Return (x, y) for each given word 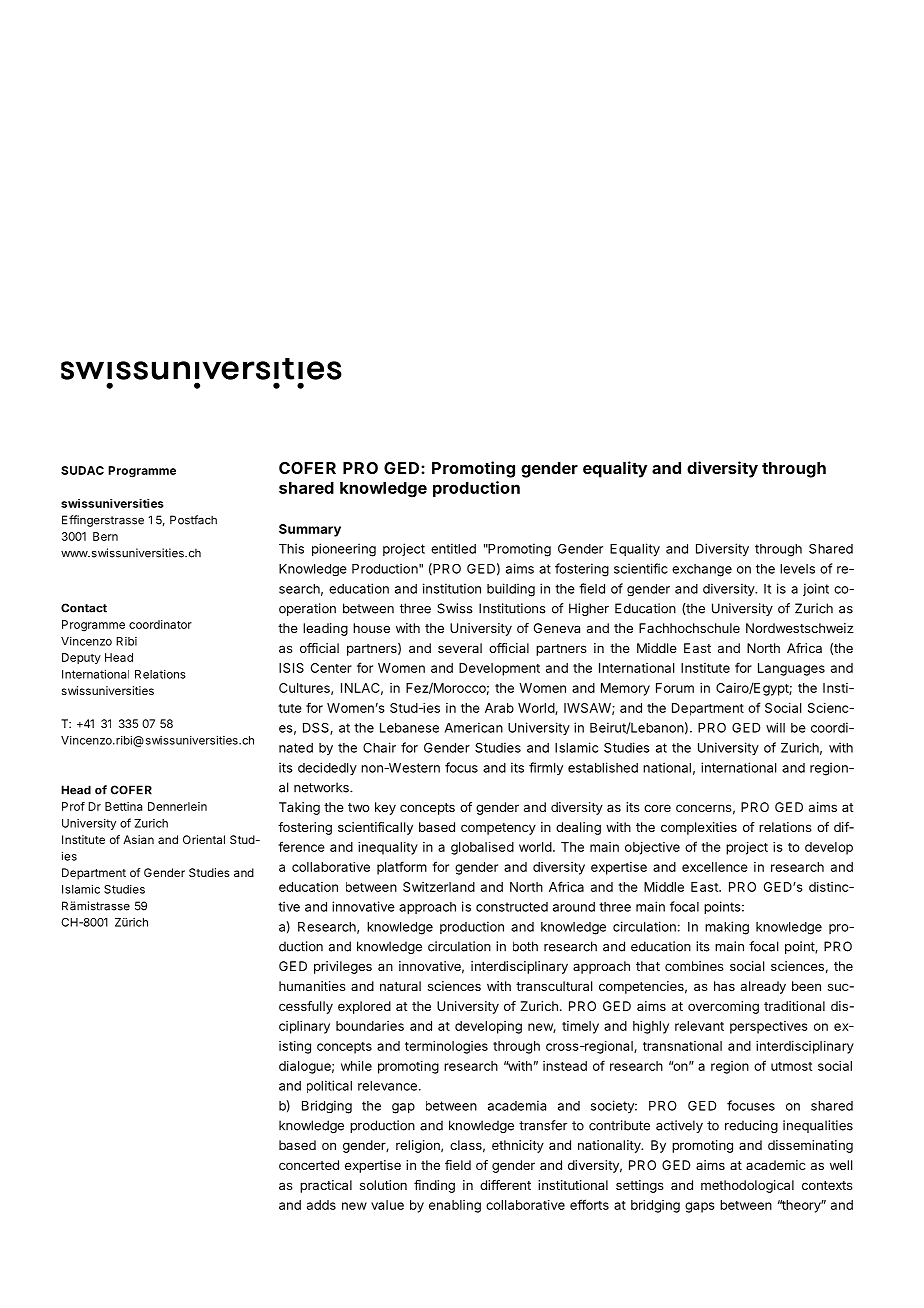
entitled (453, 548)
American (474, 727)
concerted (309, 1165)
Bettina (123, 806)
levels (797, 569)
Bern (105, 536)
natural (400, 986)
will (775, 727)
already (763, 987)
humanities (312, 986)
